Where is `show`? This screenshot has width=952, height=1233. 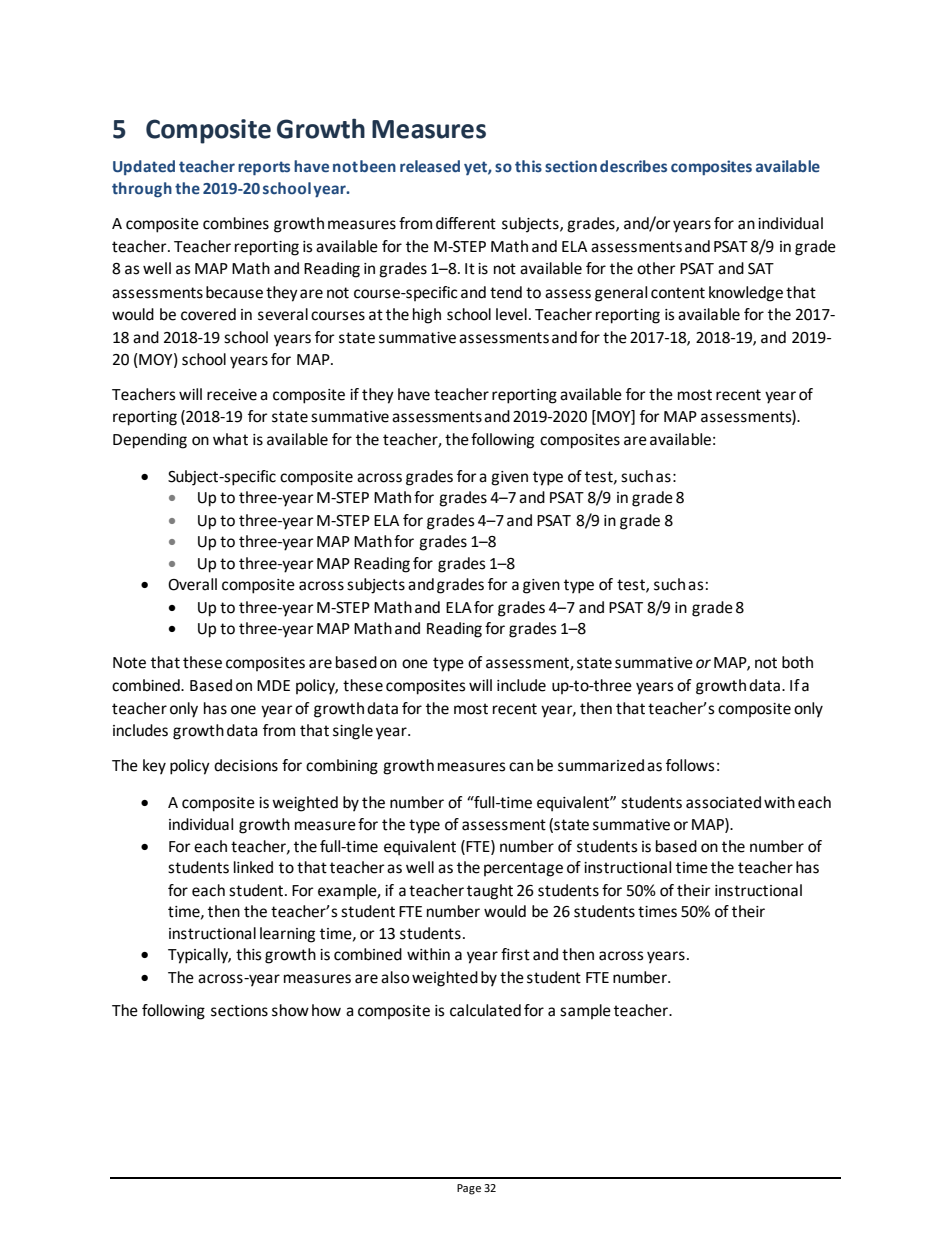
show is located at coordinates (290, 1010).
